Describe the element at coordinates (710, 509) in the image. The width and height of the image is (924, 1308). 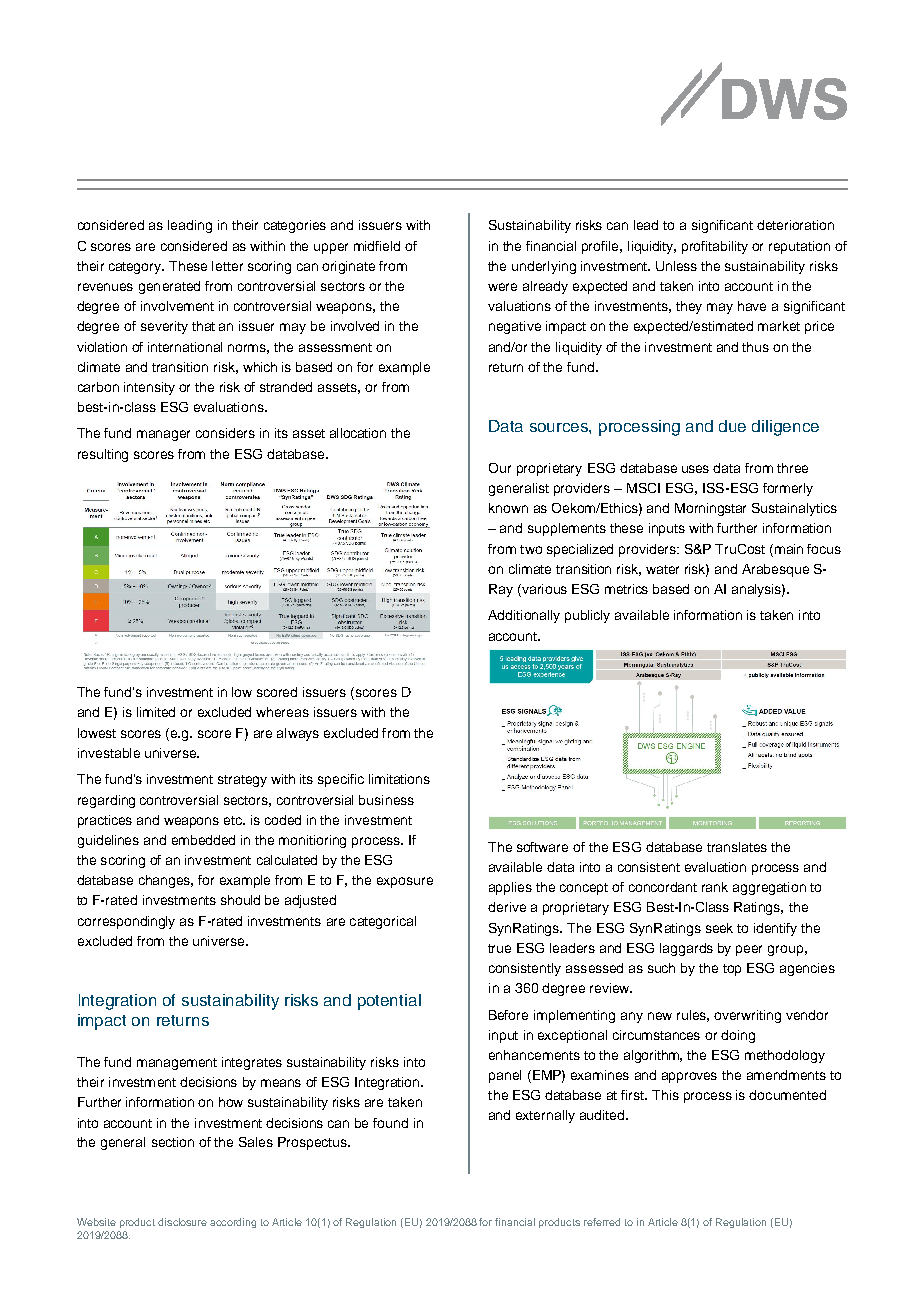
I see `Morningstar` at that location.
